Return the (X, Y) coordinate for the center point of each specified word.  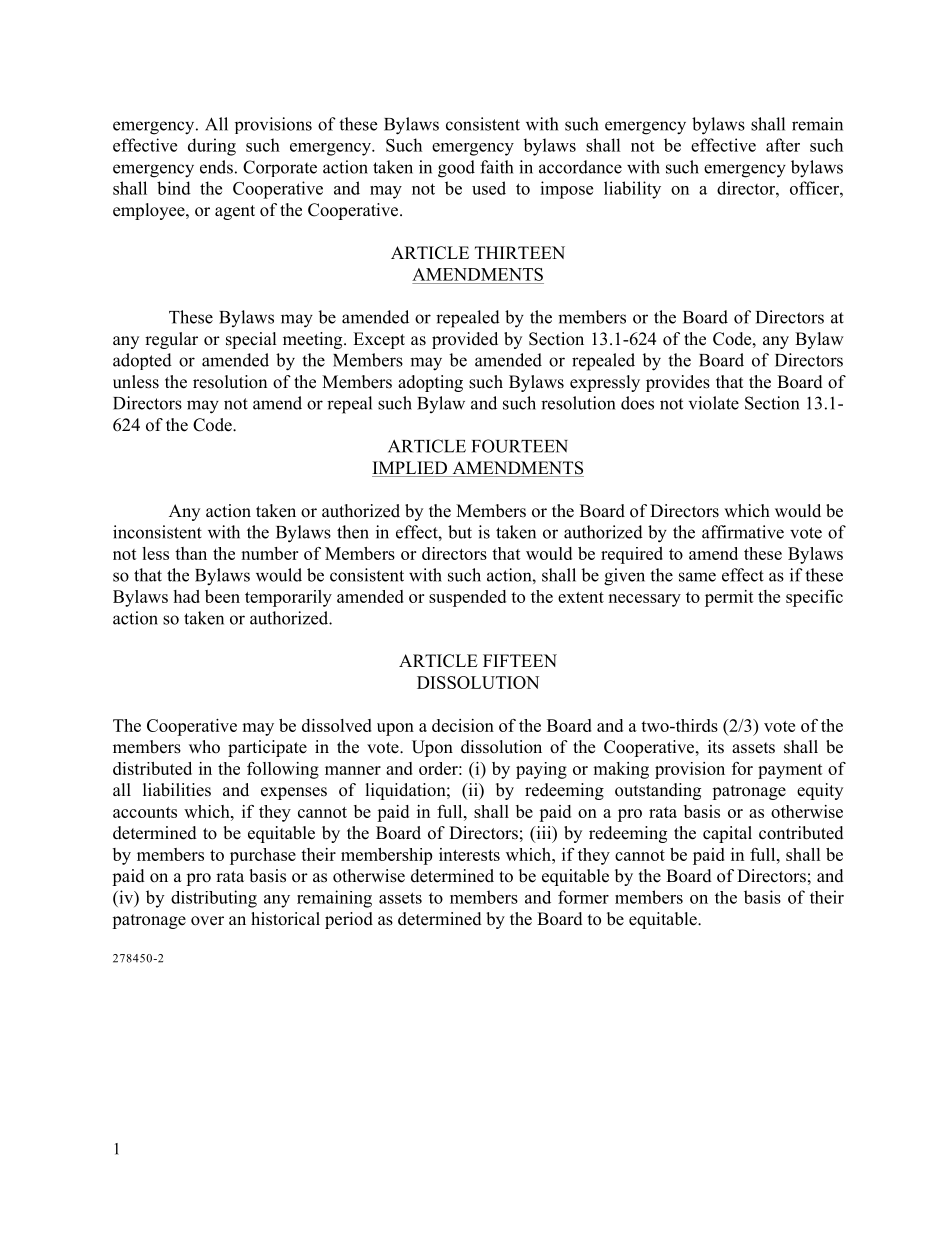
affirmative (743, 532)
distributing (214, 899)
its (716, 747)
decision (463, 725)
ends (216, 167)
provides (678, 383)
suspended (467, 598)
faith (496, 167)
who (204, 747)
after (783, 145)
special (251, 340)
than (191, 553)
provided (465, 340)
